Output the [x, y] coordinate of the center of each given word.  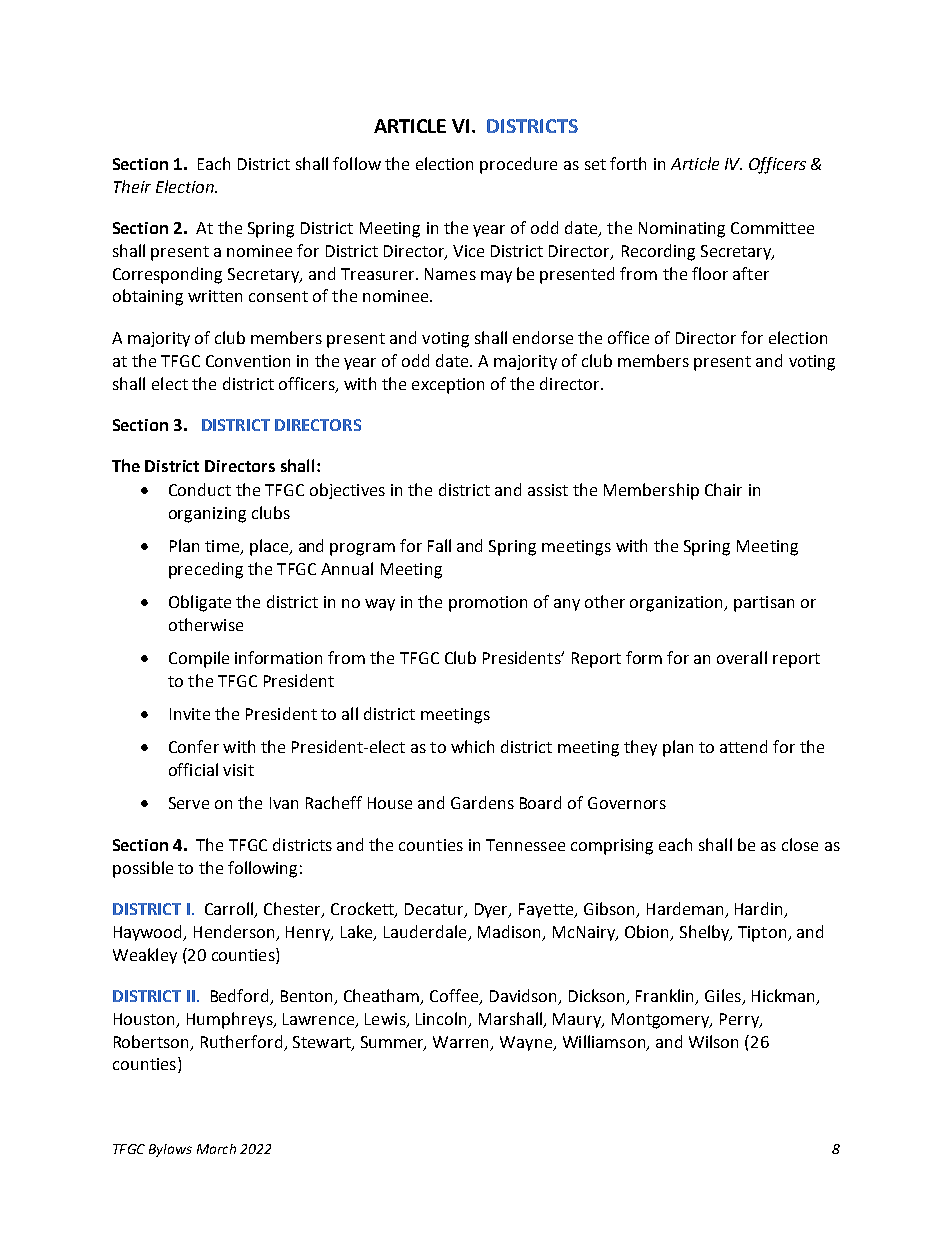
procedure [518, 165]
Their [132, 186]
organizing [207, 515]
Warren [462, 1043]
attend [743, 746]
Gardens [482, 802]
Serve [189, 803]
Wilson [713, 1041]
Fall [439, 545]
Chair [723, 489]
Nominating [682, 230]
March [216, 1149]
